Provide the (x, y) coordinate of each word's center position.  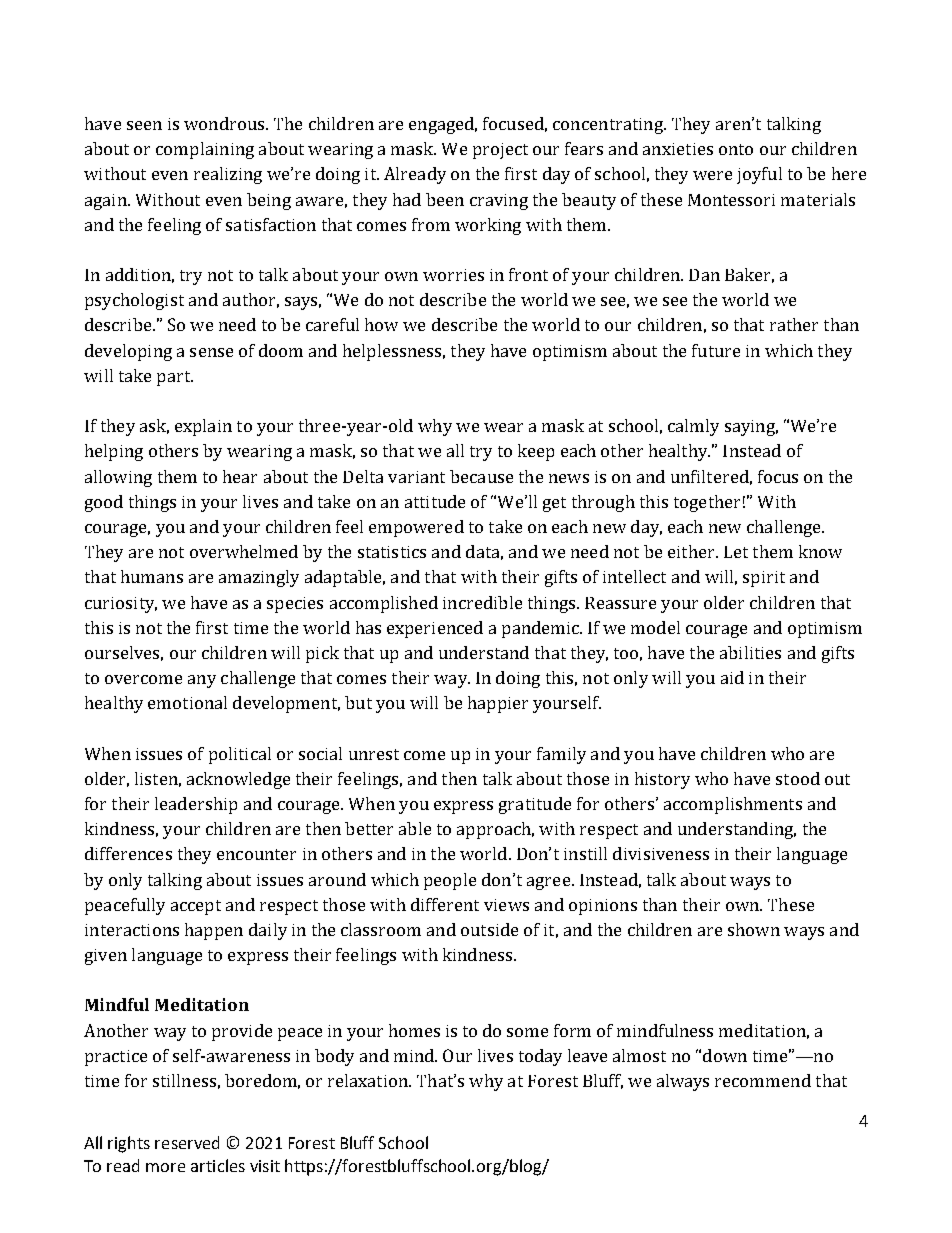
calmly (693, 427)
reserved (187, 1142)
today (540, 1057)
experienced (435, 629)
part (174, 378)
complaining (205, 150)
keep (536, 452)
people (450, 881)
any (202, 681)
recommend (763, 1080)
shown (754, 929)
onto (736, 149)
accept (196, 907)
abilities (750, 652)
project (500, 151)
